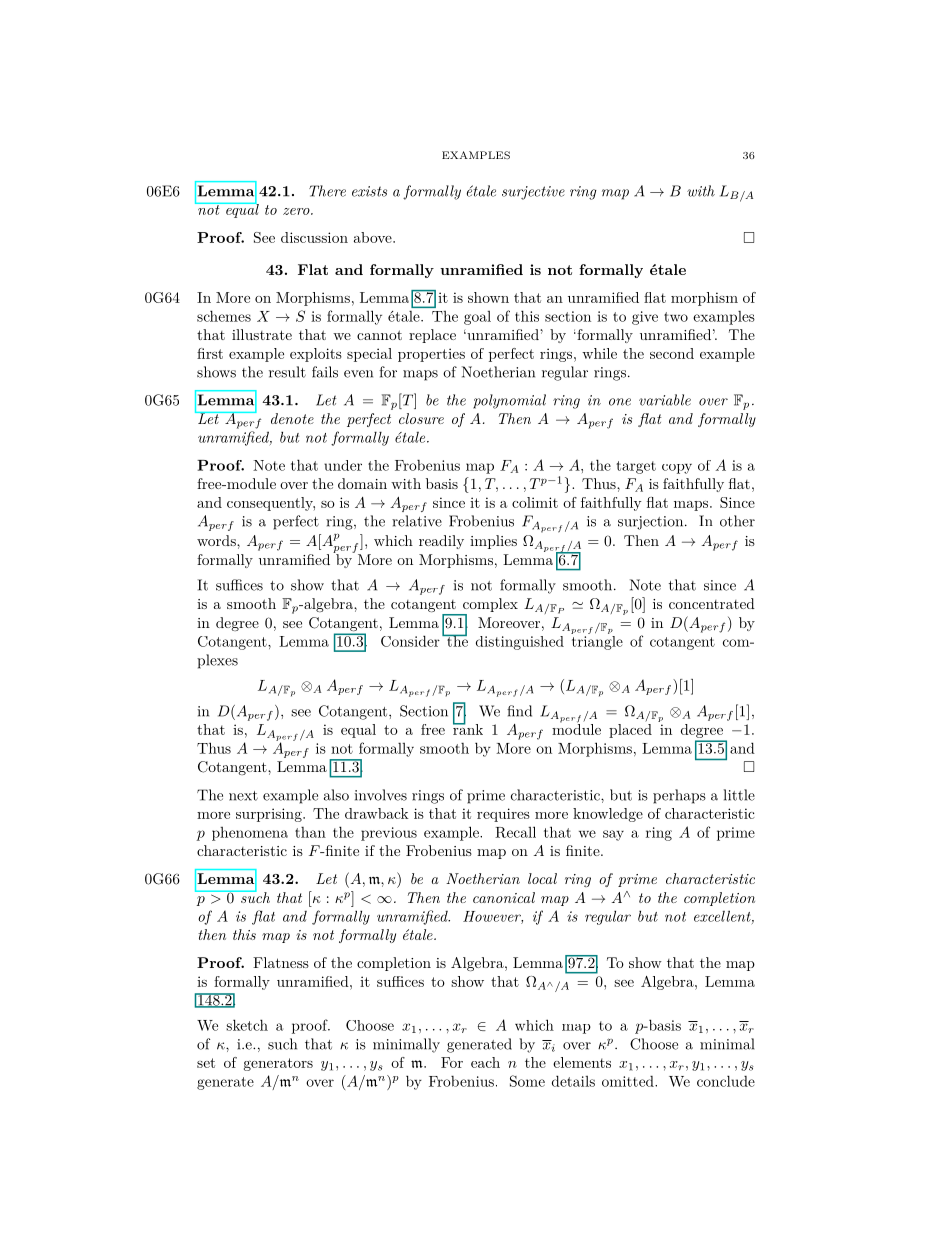 This screenshot has width=952, height=1233. Describe the element at coordinates (278, 1064) in the screenshot. I see `generators` at that location.
